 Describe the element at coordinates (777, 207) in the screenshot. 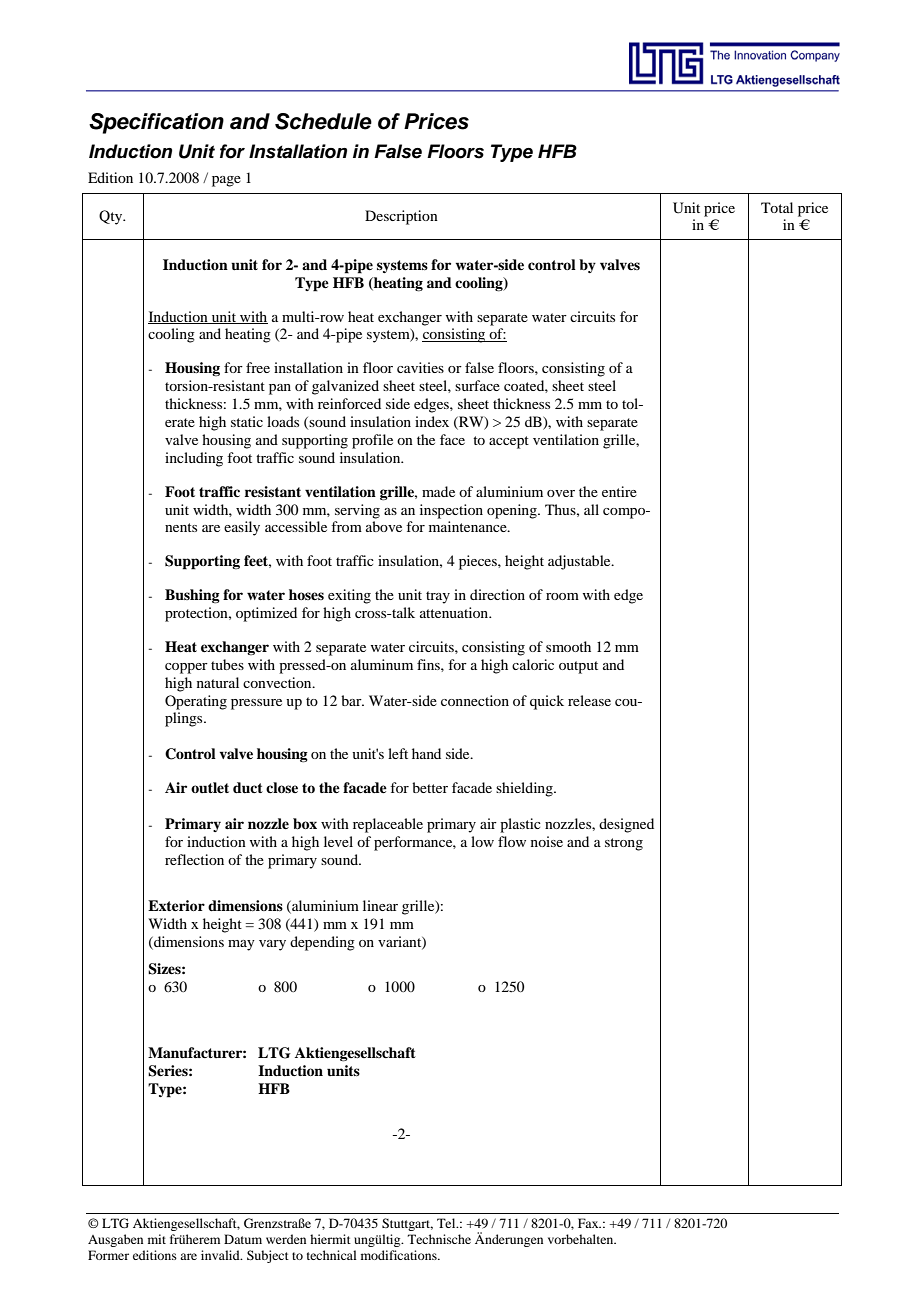

I see `Total` at that location.
